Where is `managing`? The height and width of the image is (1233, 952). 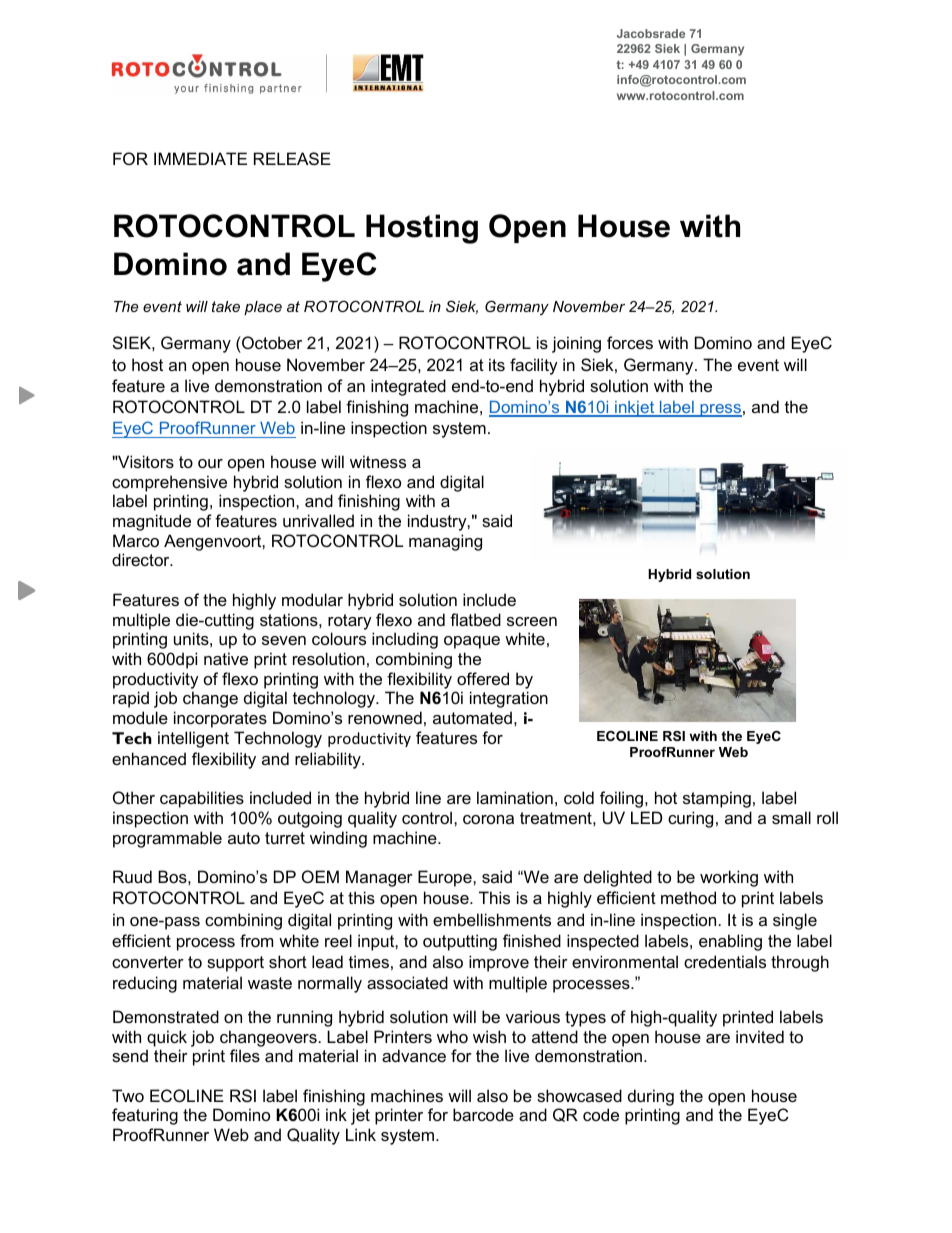
managing is located at coordinates (445, 542).
